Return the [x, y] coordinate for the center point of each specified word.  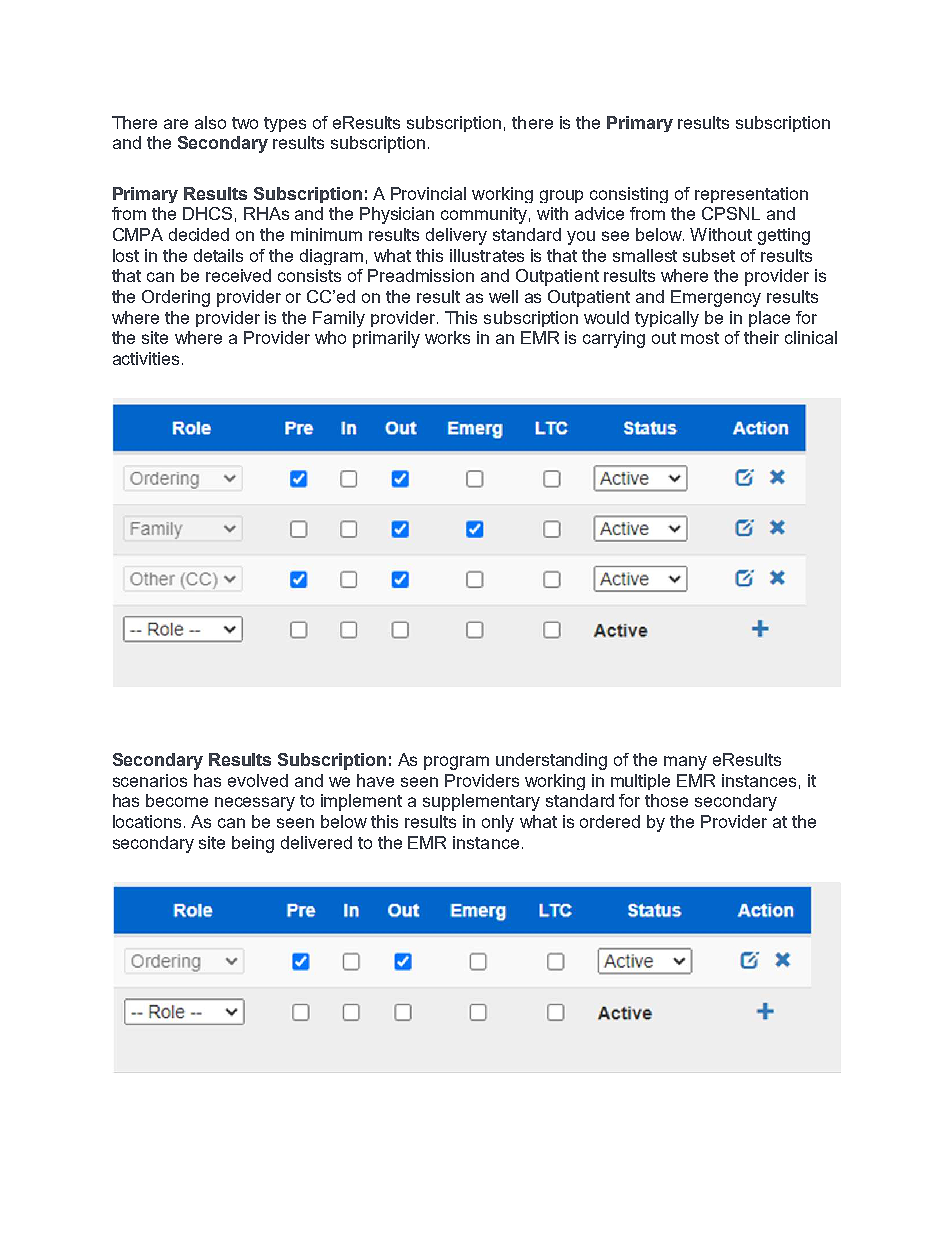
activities [146, 358]
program [456, 763]
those [666, 800]
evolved [258, 780]
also [210, 122]
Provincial [428, 193]
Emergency [716, 298]
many [685, 763]
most [700, 338]
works [447, 337]
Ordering [176, 298]
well [503, 296]
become [177, 800]
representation [751, 195]
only [498, 823]
